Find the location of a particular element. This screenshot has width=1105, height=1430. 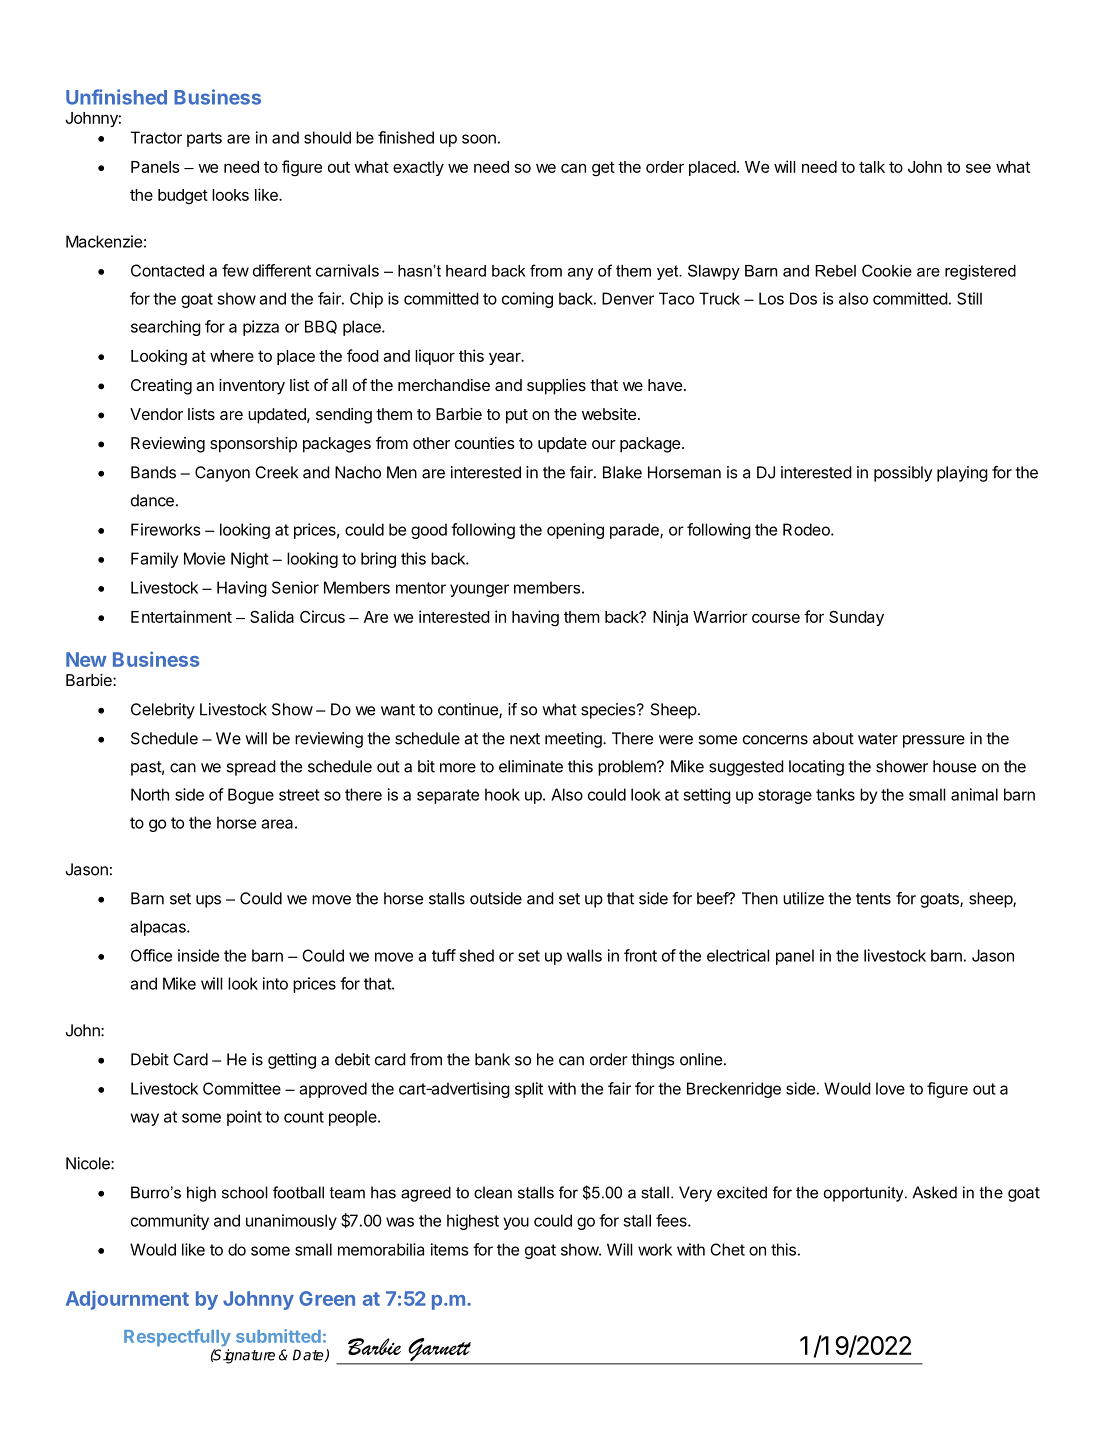

walls is located at coordinates (584, 955).
